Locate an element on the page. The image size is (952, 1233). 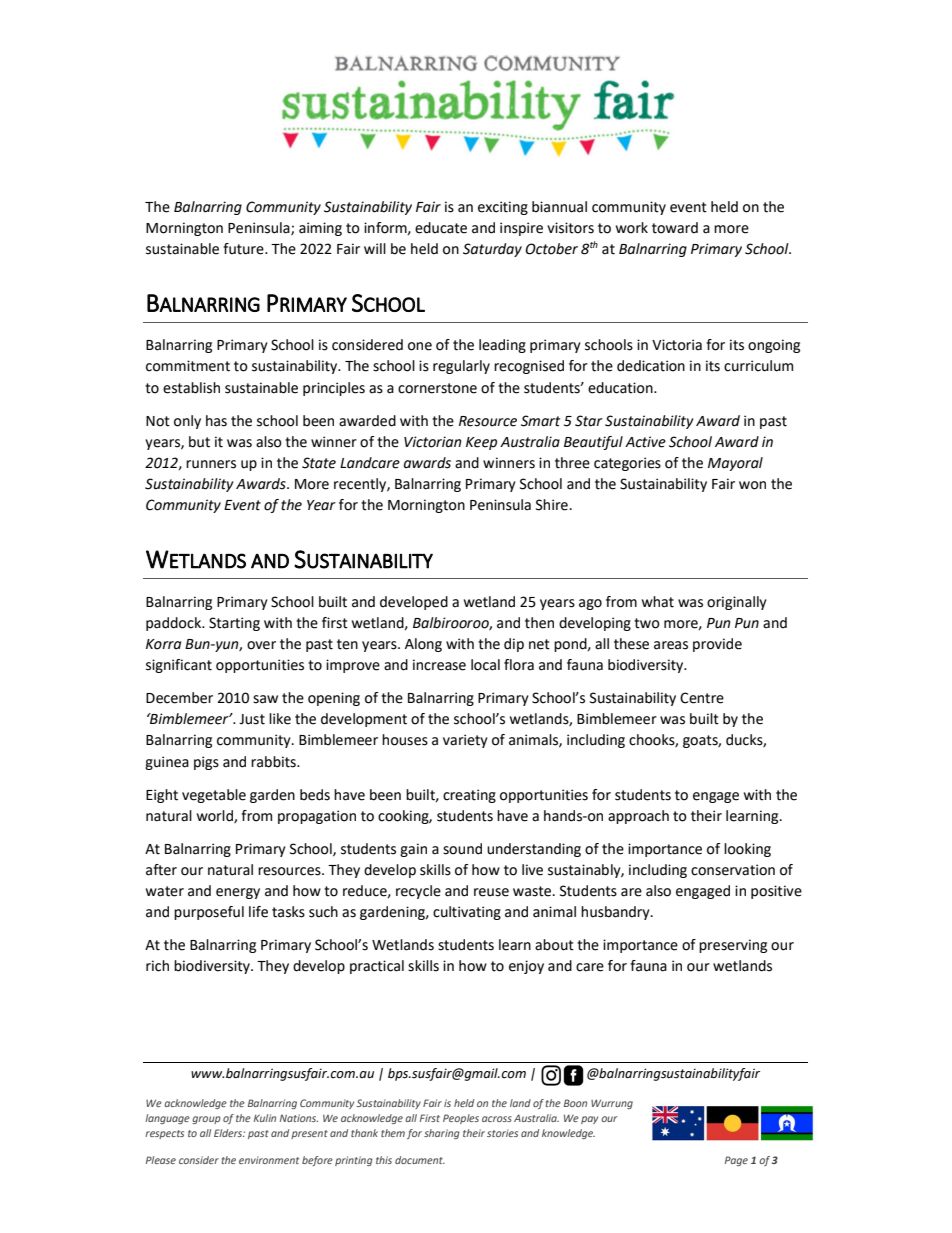
runners is located at coordinates (211, 464).
